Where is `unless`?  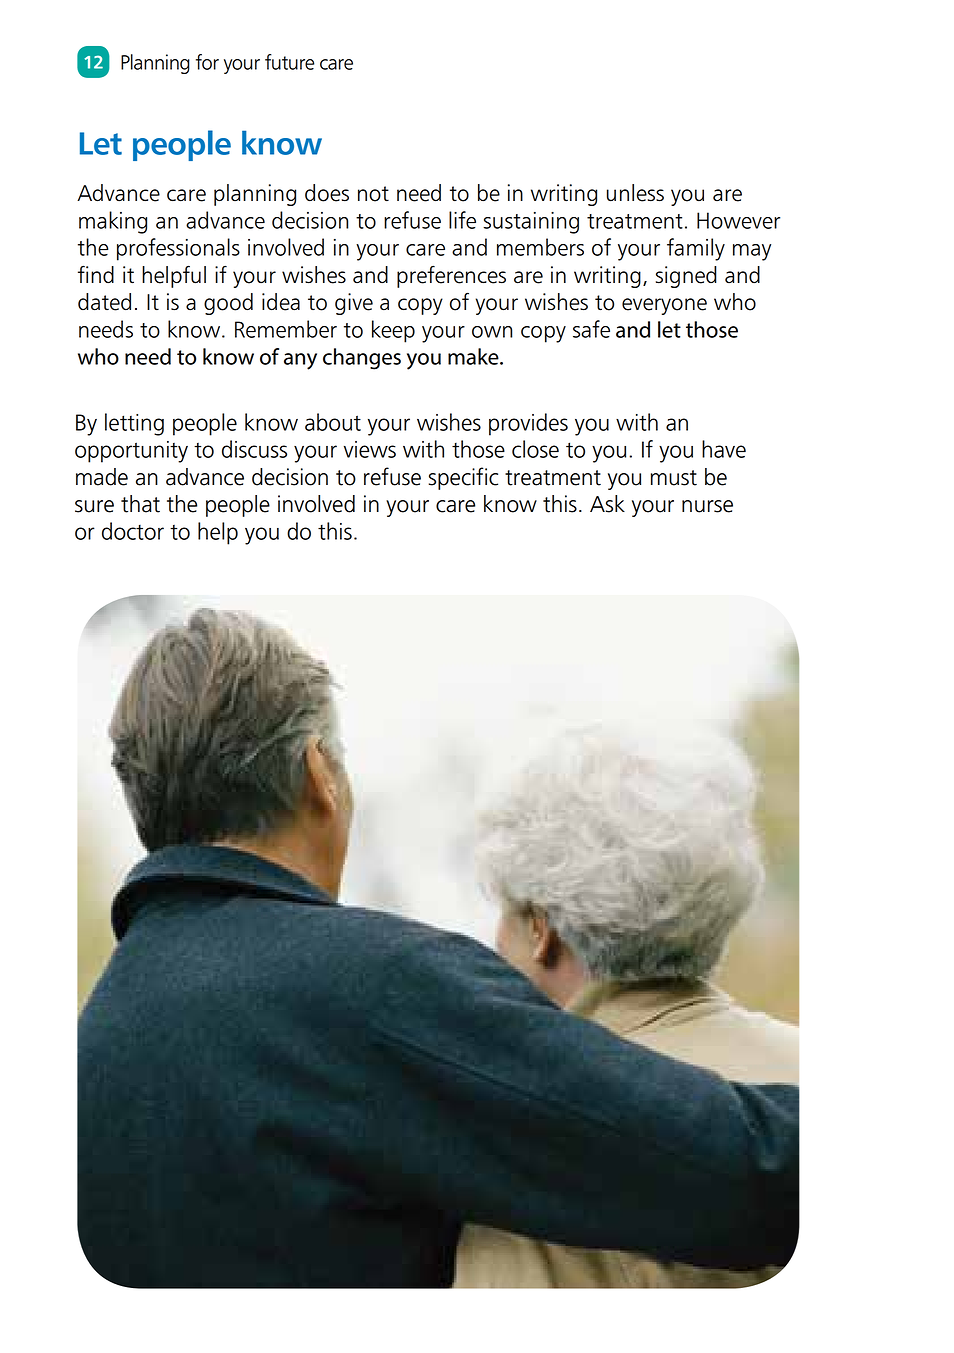
unless is located at coordinates (635, 193).
